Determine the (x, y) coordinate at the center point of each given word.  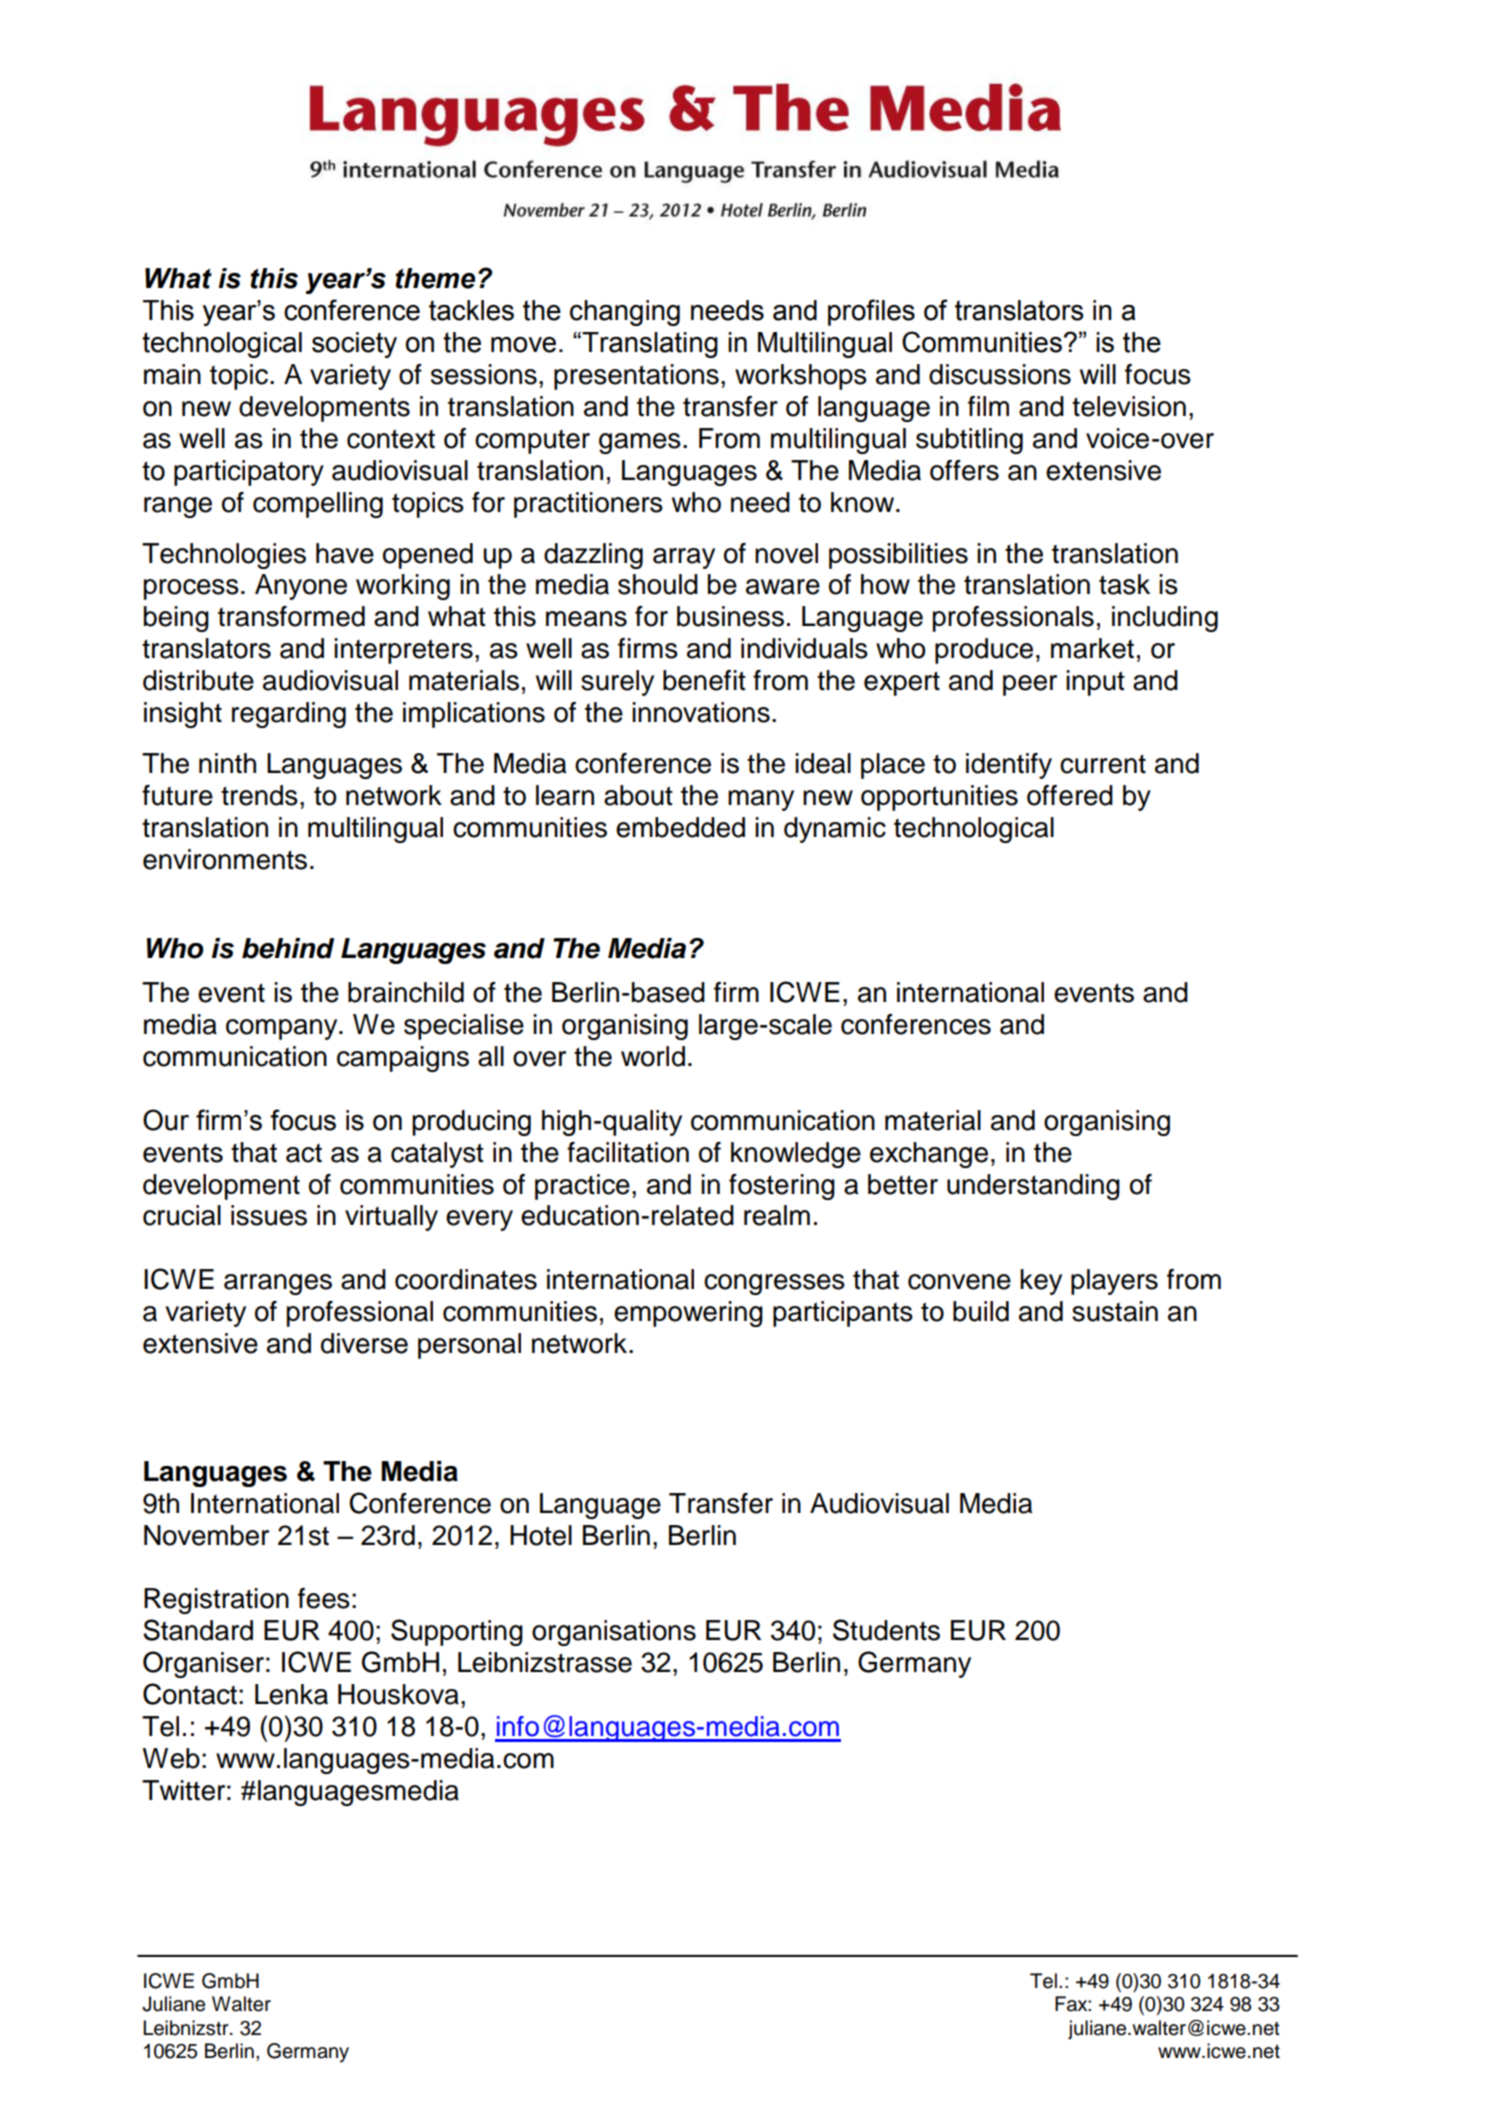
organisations (614, 1633)
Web (171, 1758)
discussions (1000, 374)
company (283, 1029)
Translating (649, 345)
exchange (929, 1155)
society (354, 345)
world (653, 1056)
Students (886, 1630)
